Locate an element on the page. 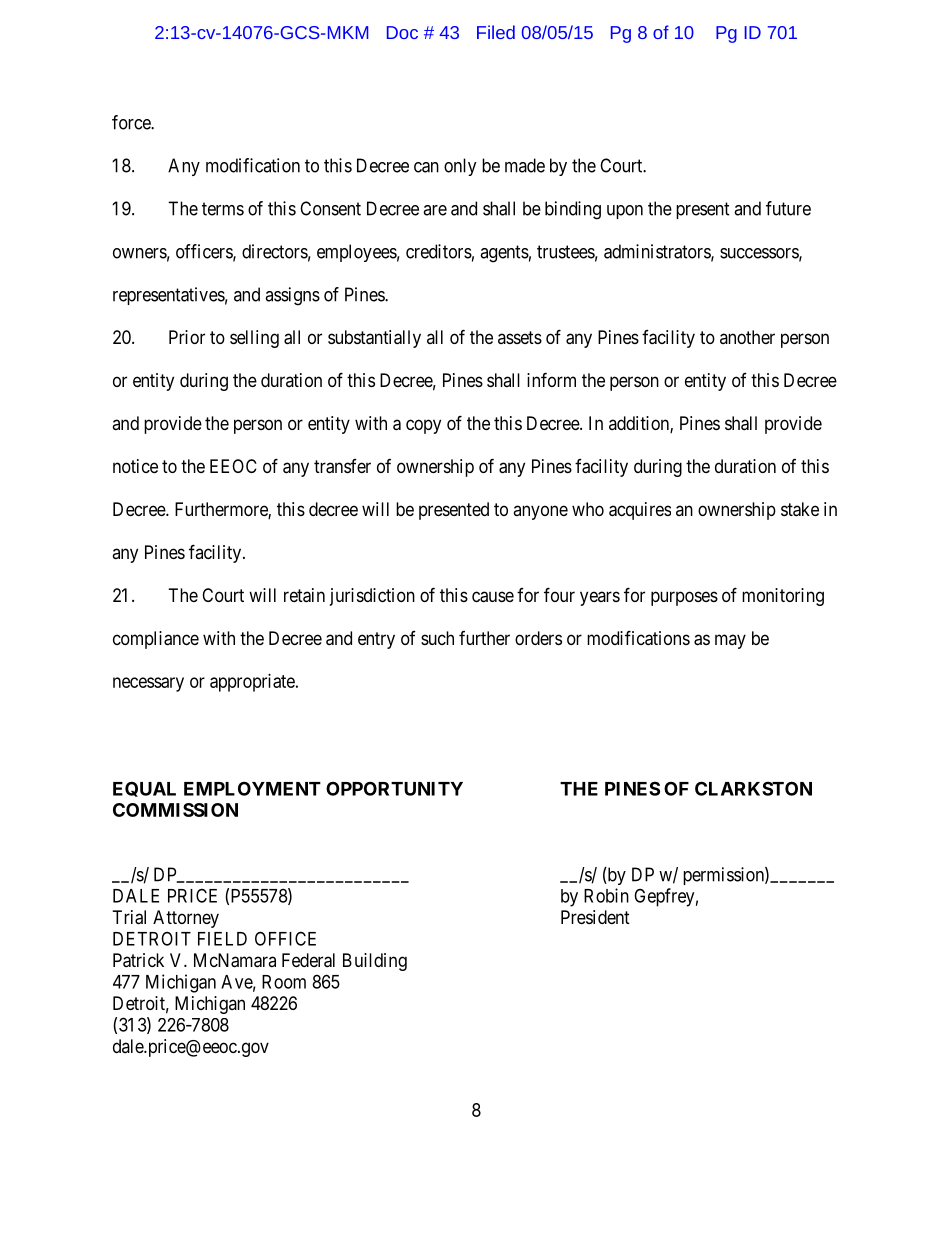 The width and height of the image is (952, 1233). anyone is located at coordinates (540, 512).
